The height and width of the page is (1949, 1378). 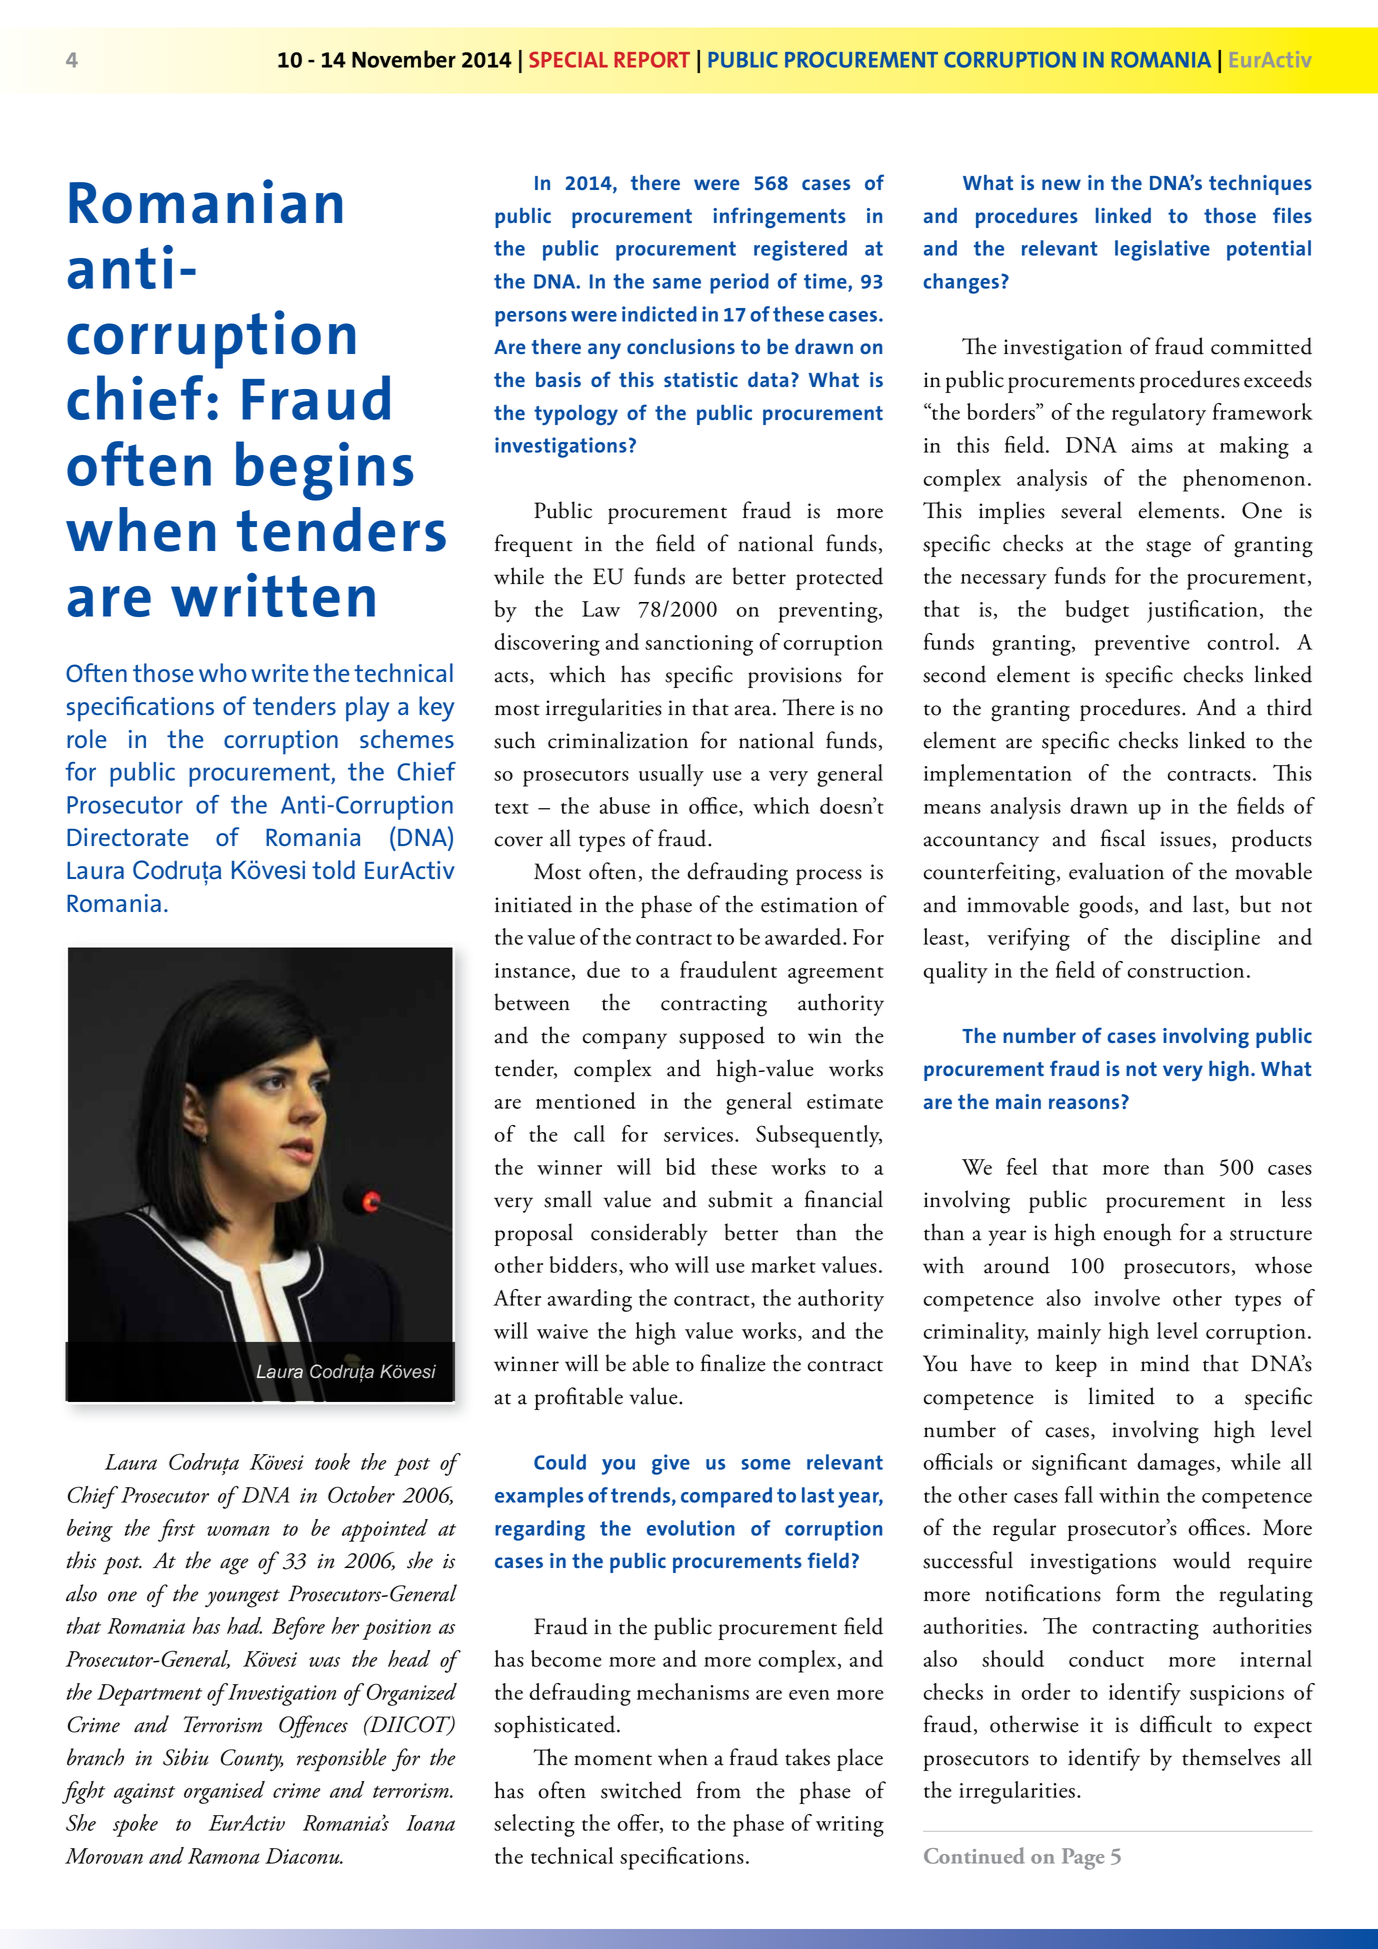 I want to click on REPORT, so click(x=652, y=60).
